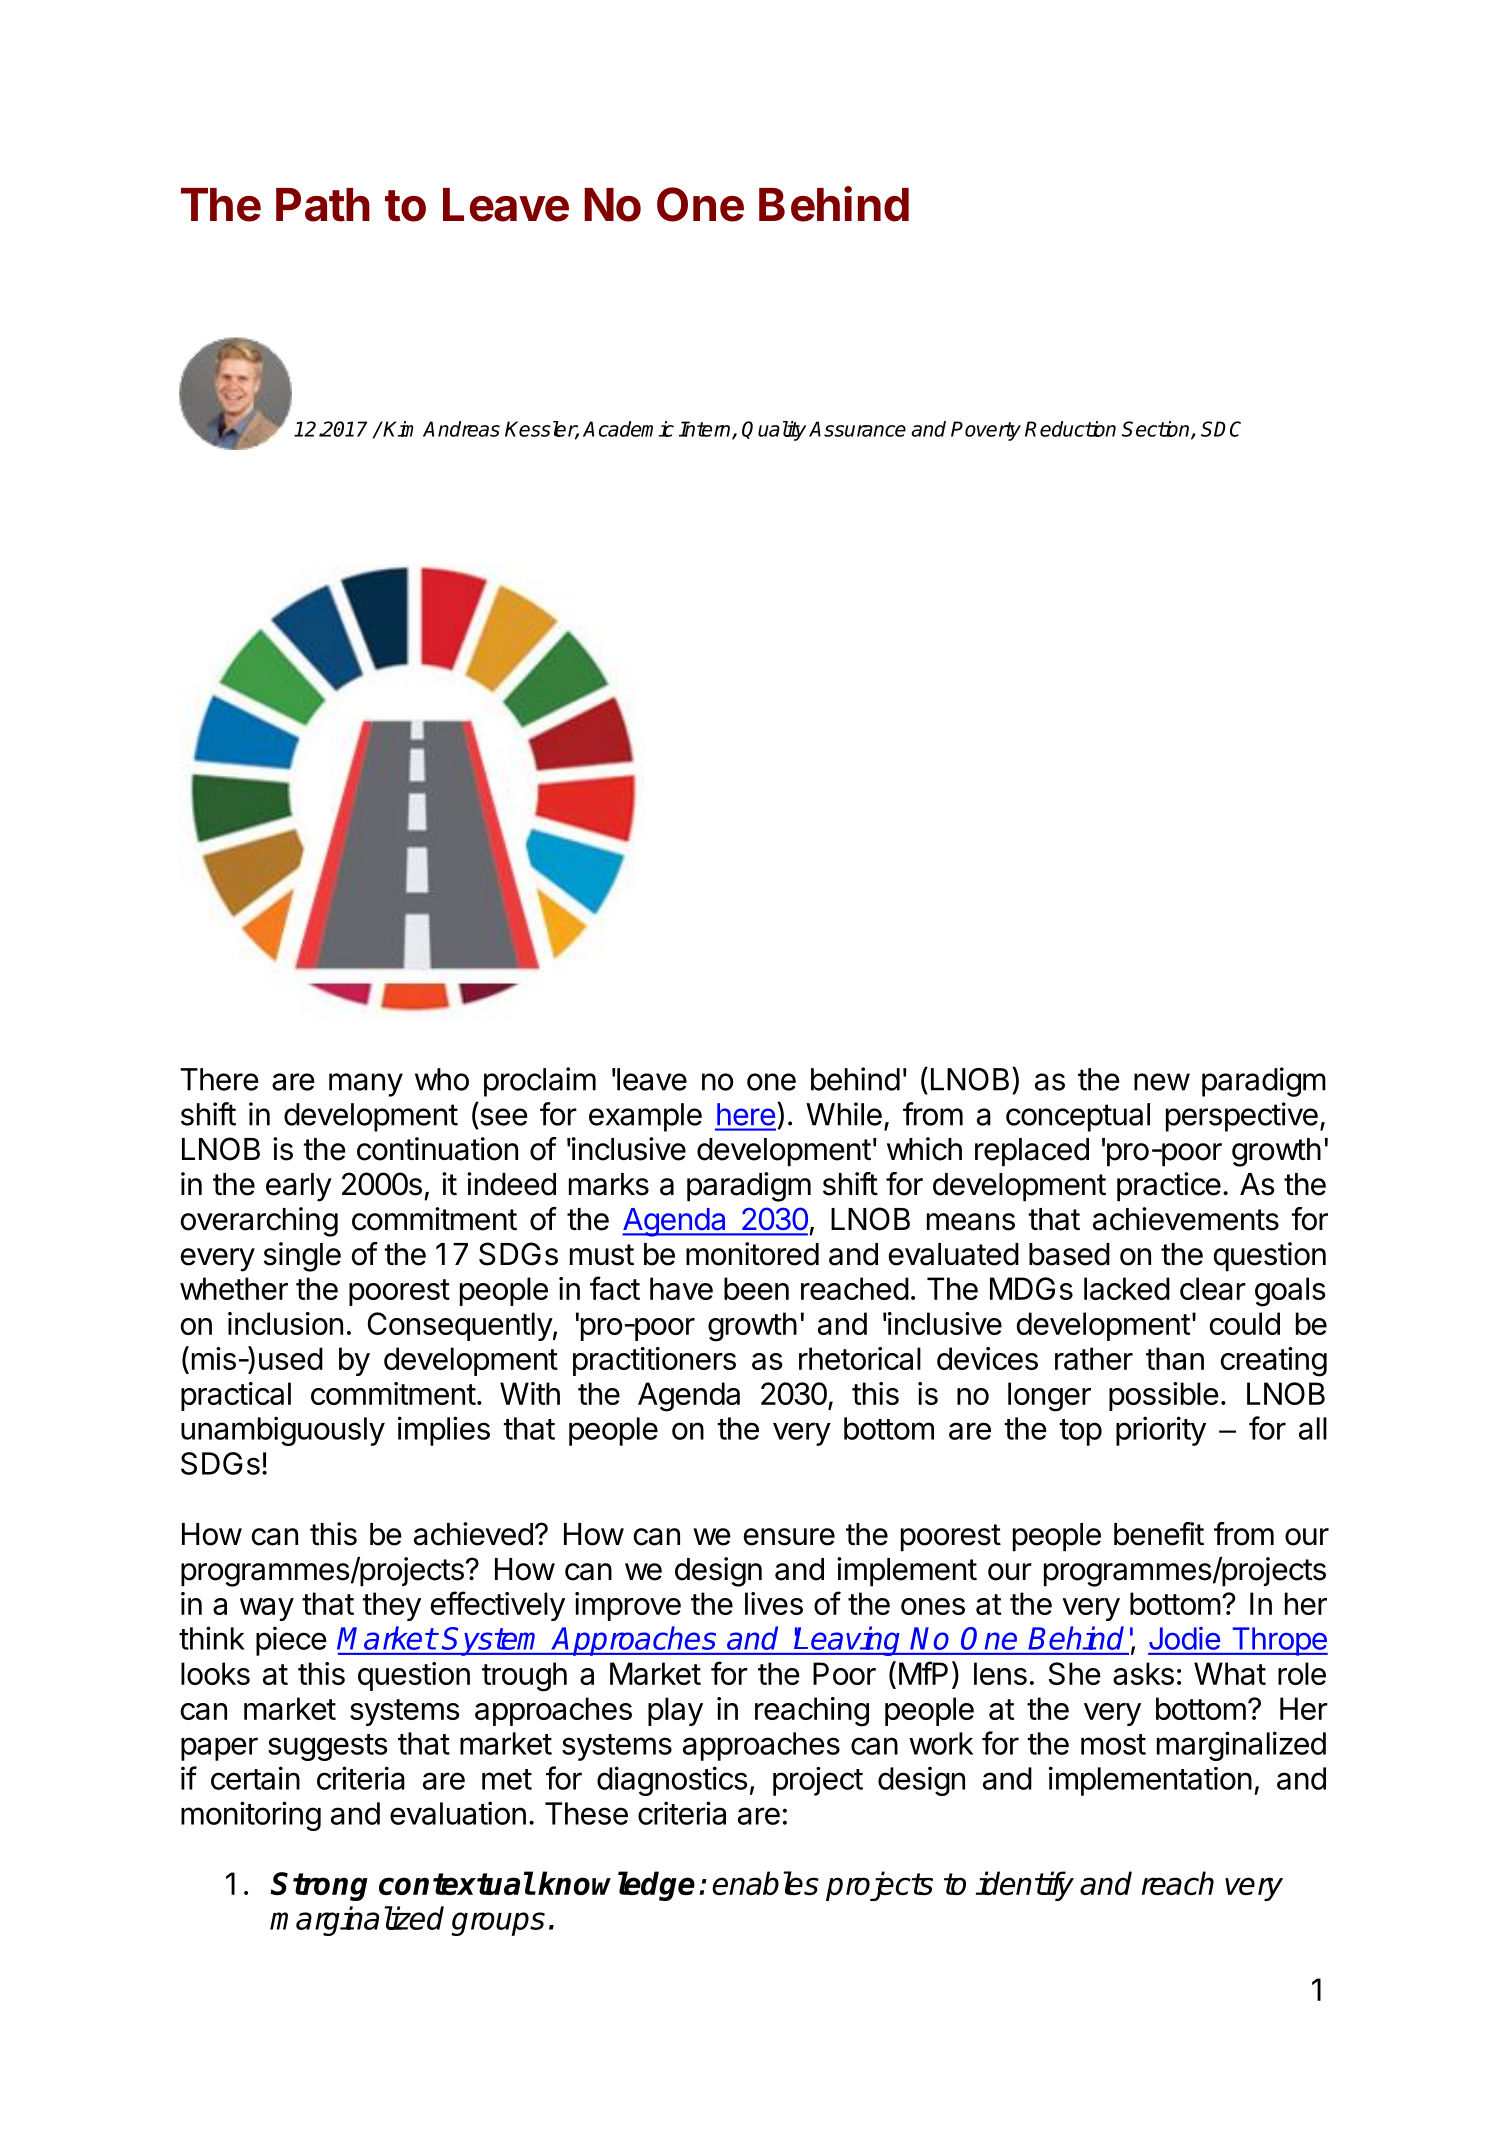  What do you see at coordinates (366, 1085) in the screenshot?
I see `many` at bounding box center [366, 1085].
